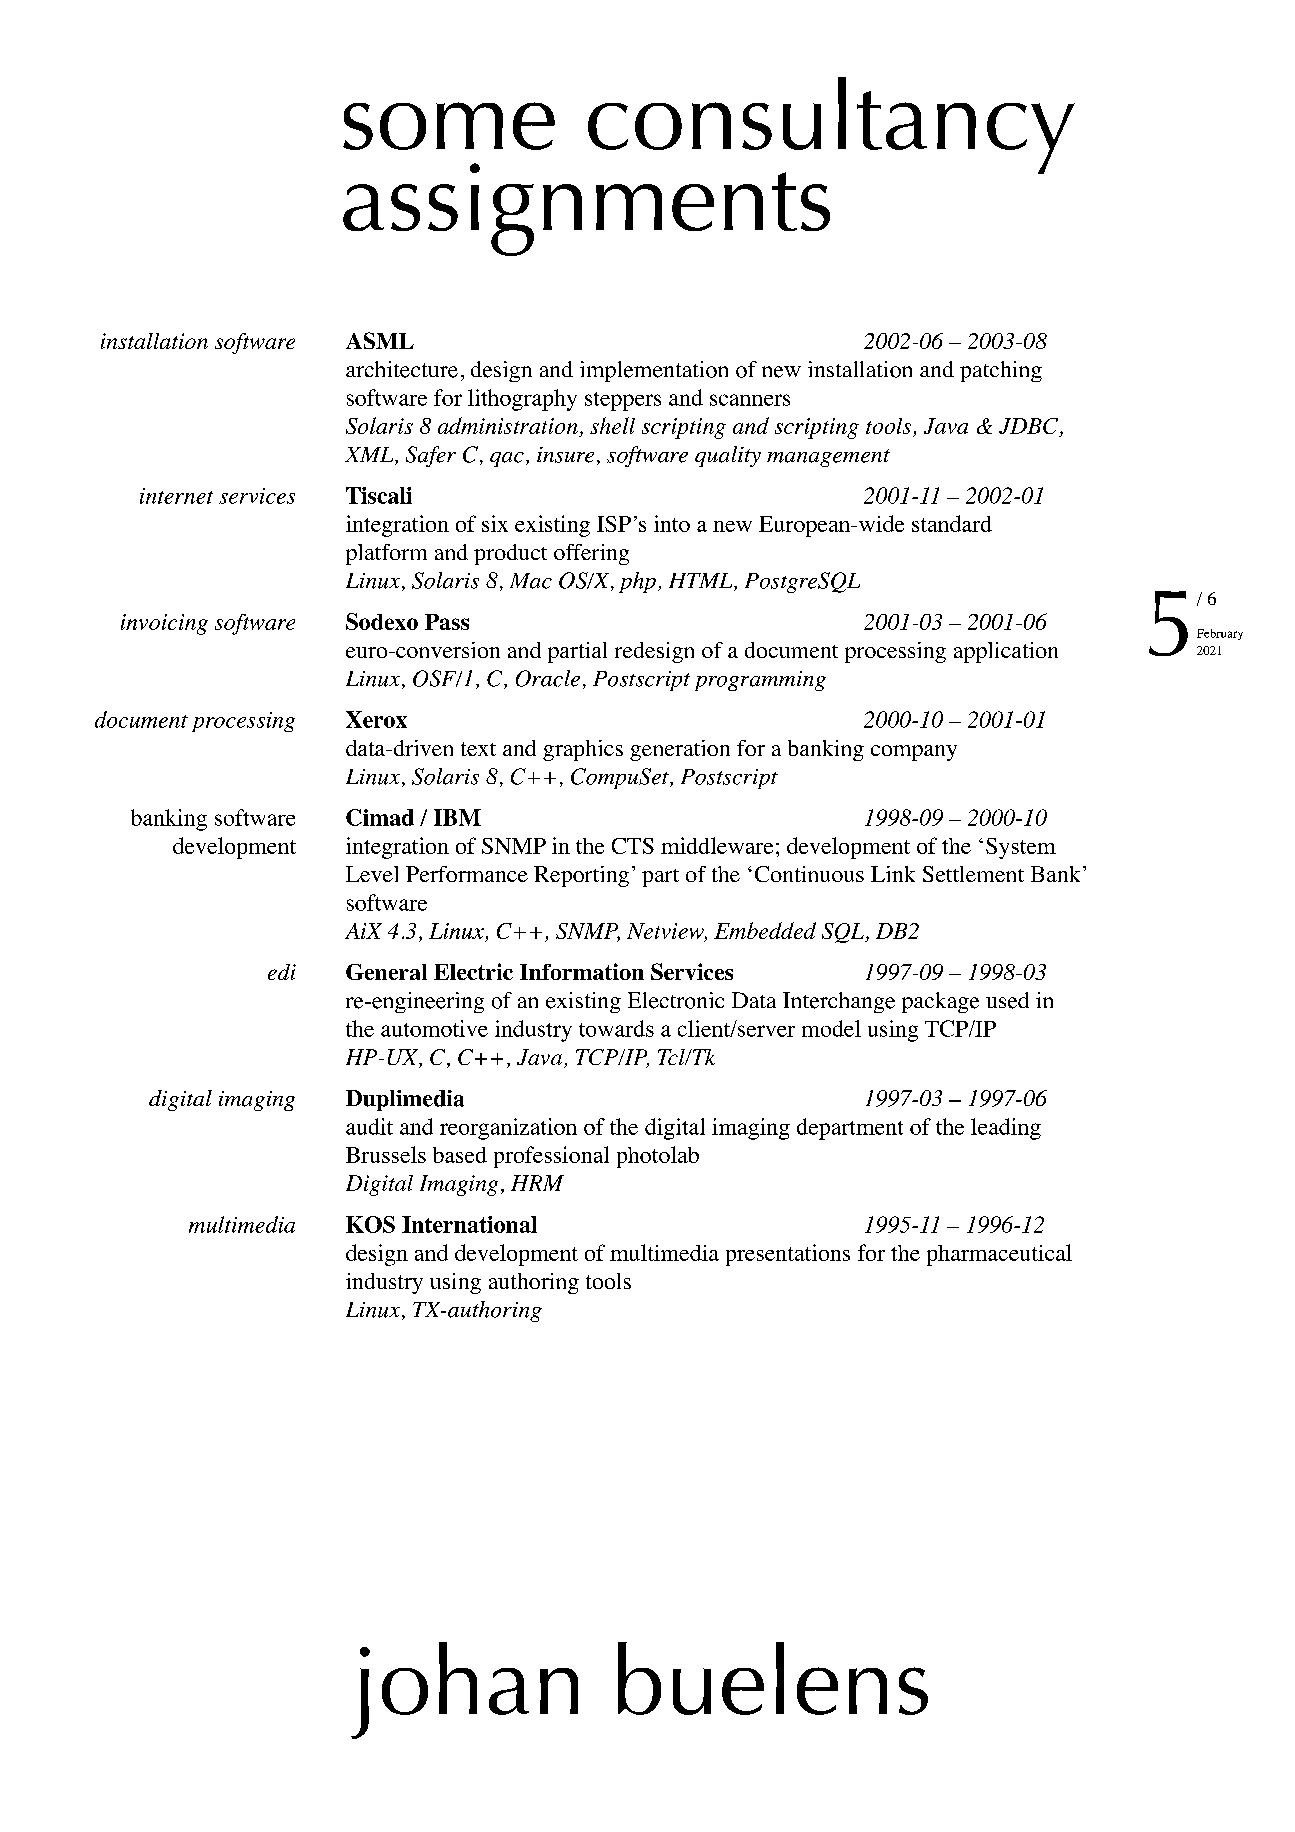  I want to click on KOS, so click(370, 1224).
